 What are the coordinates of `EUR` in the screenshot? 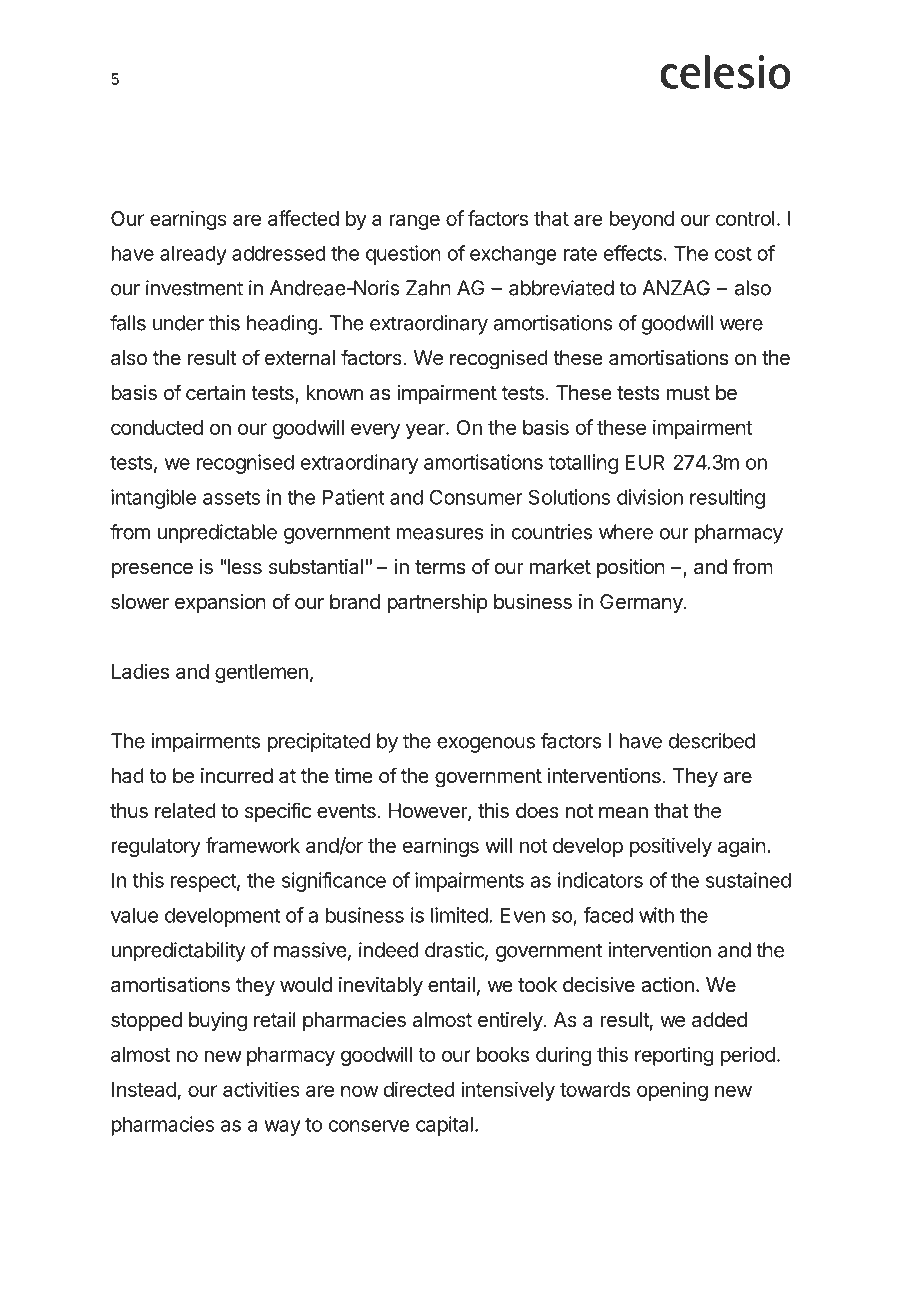 It's located at (644, 462).
